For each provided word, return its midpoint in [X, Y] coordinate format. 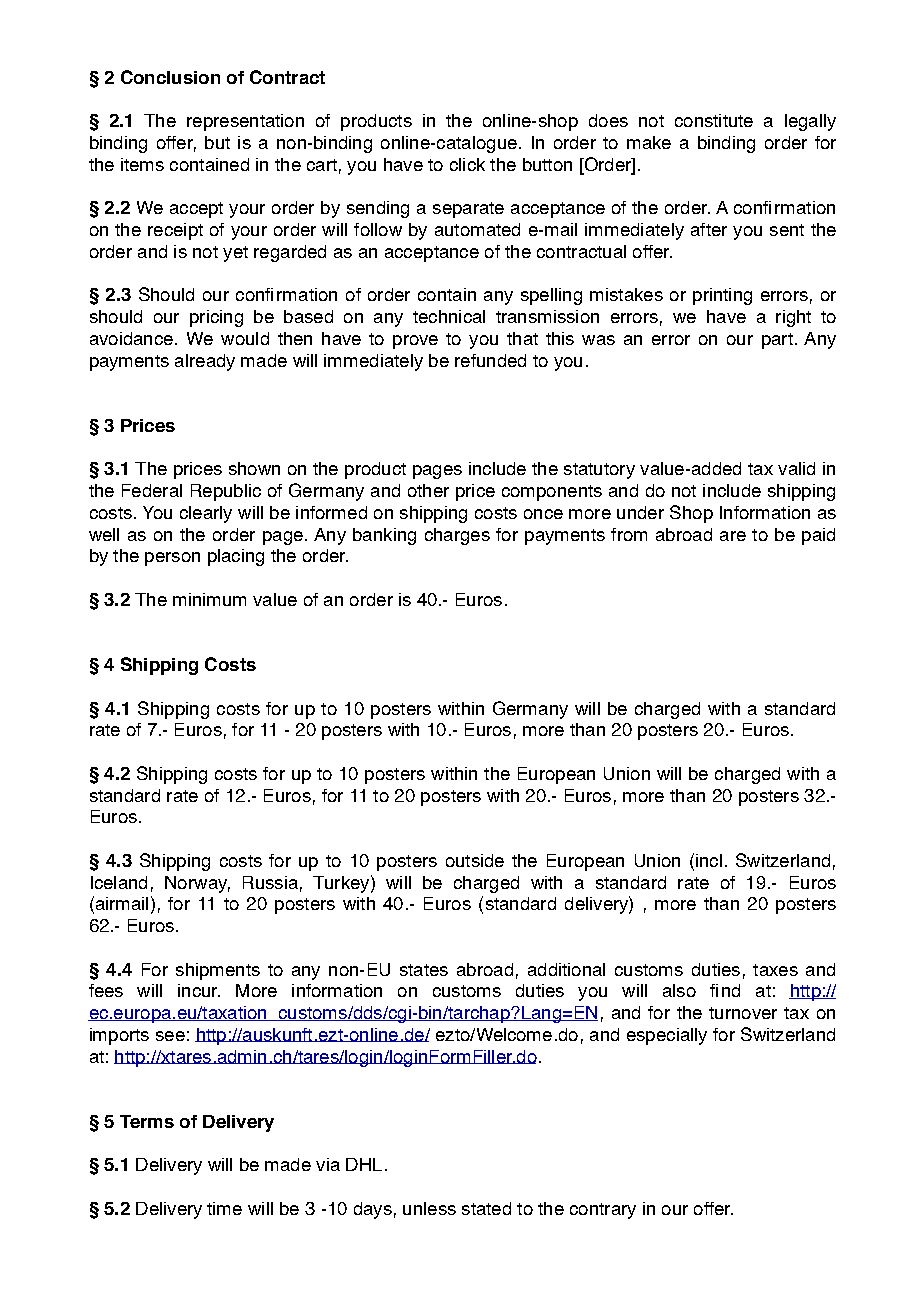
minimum [209, 599]
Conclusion [170, 77]
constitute [714, 120]
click [467, 164]
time [224, 1208]
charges [457, 536]
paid [818, 536]
